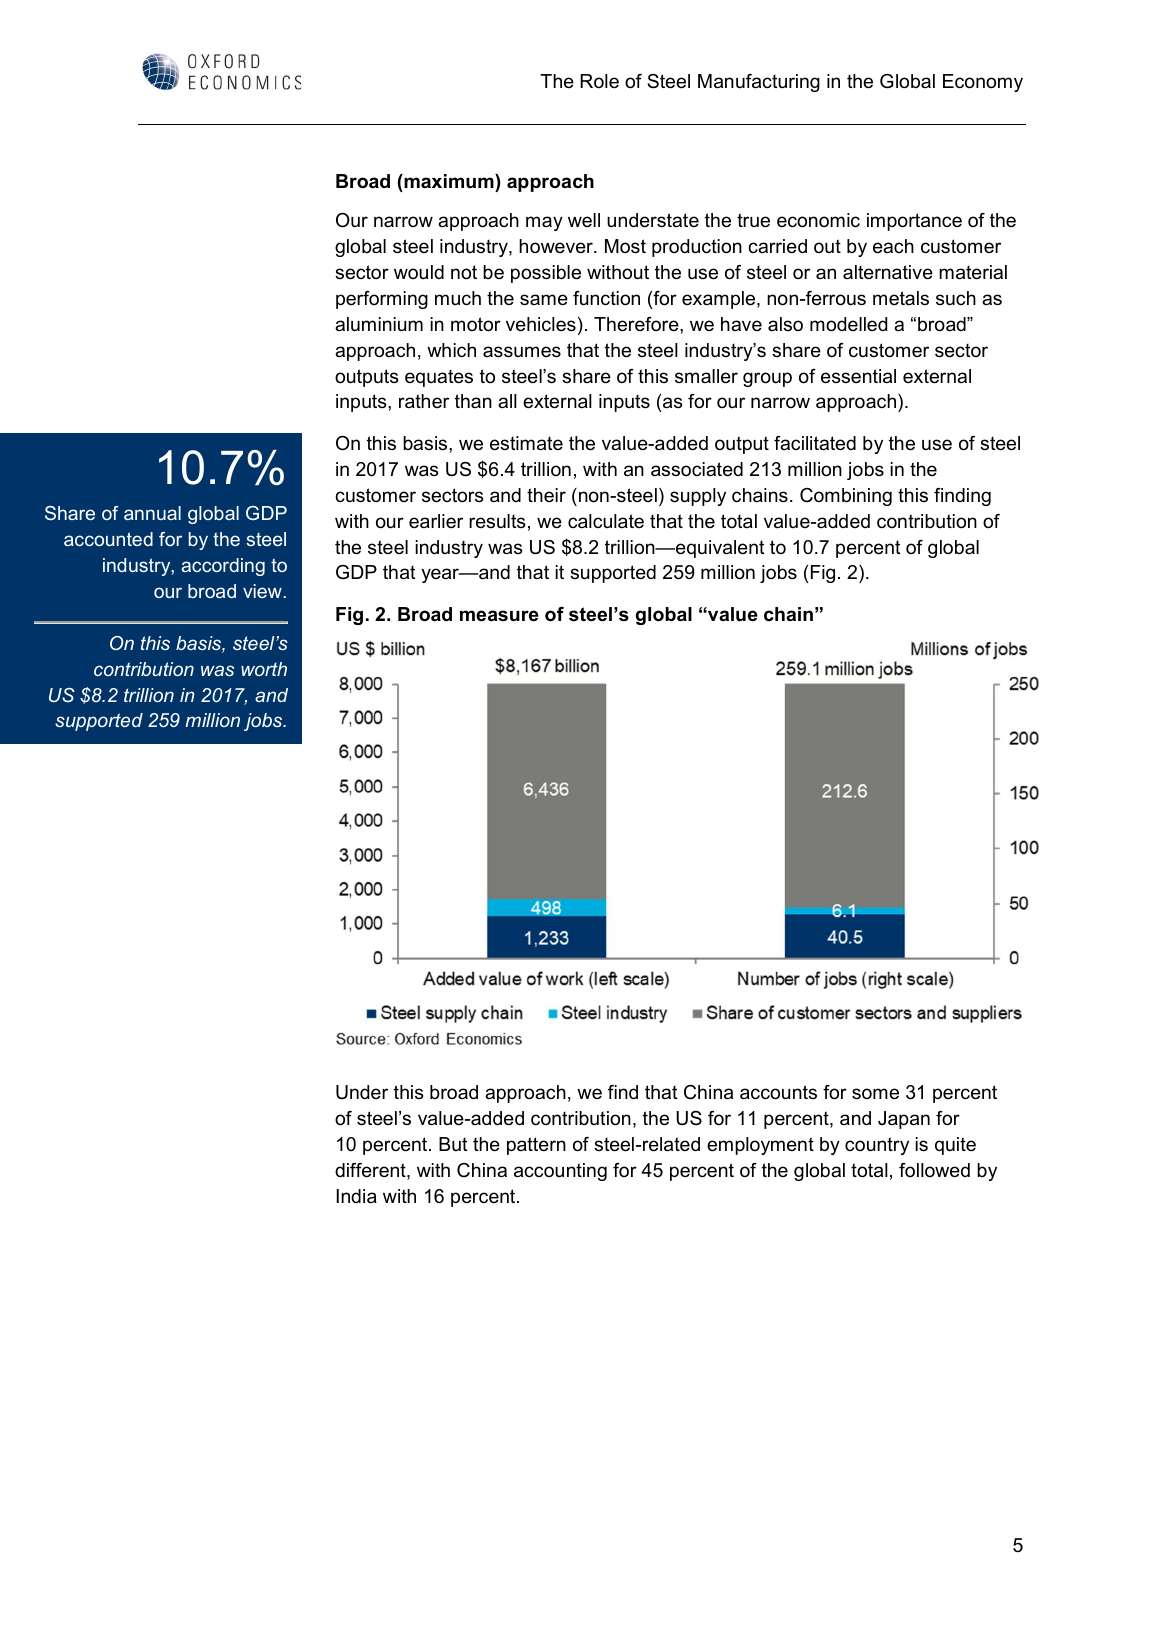  What do you see at coordinates (877, 1146) in the document?
I see `country` at bounding box center [877, 1146].
